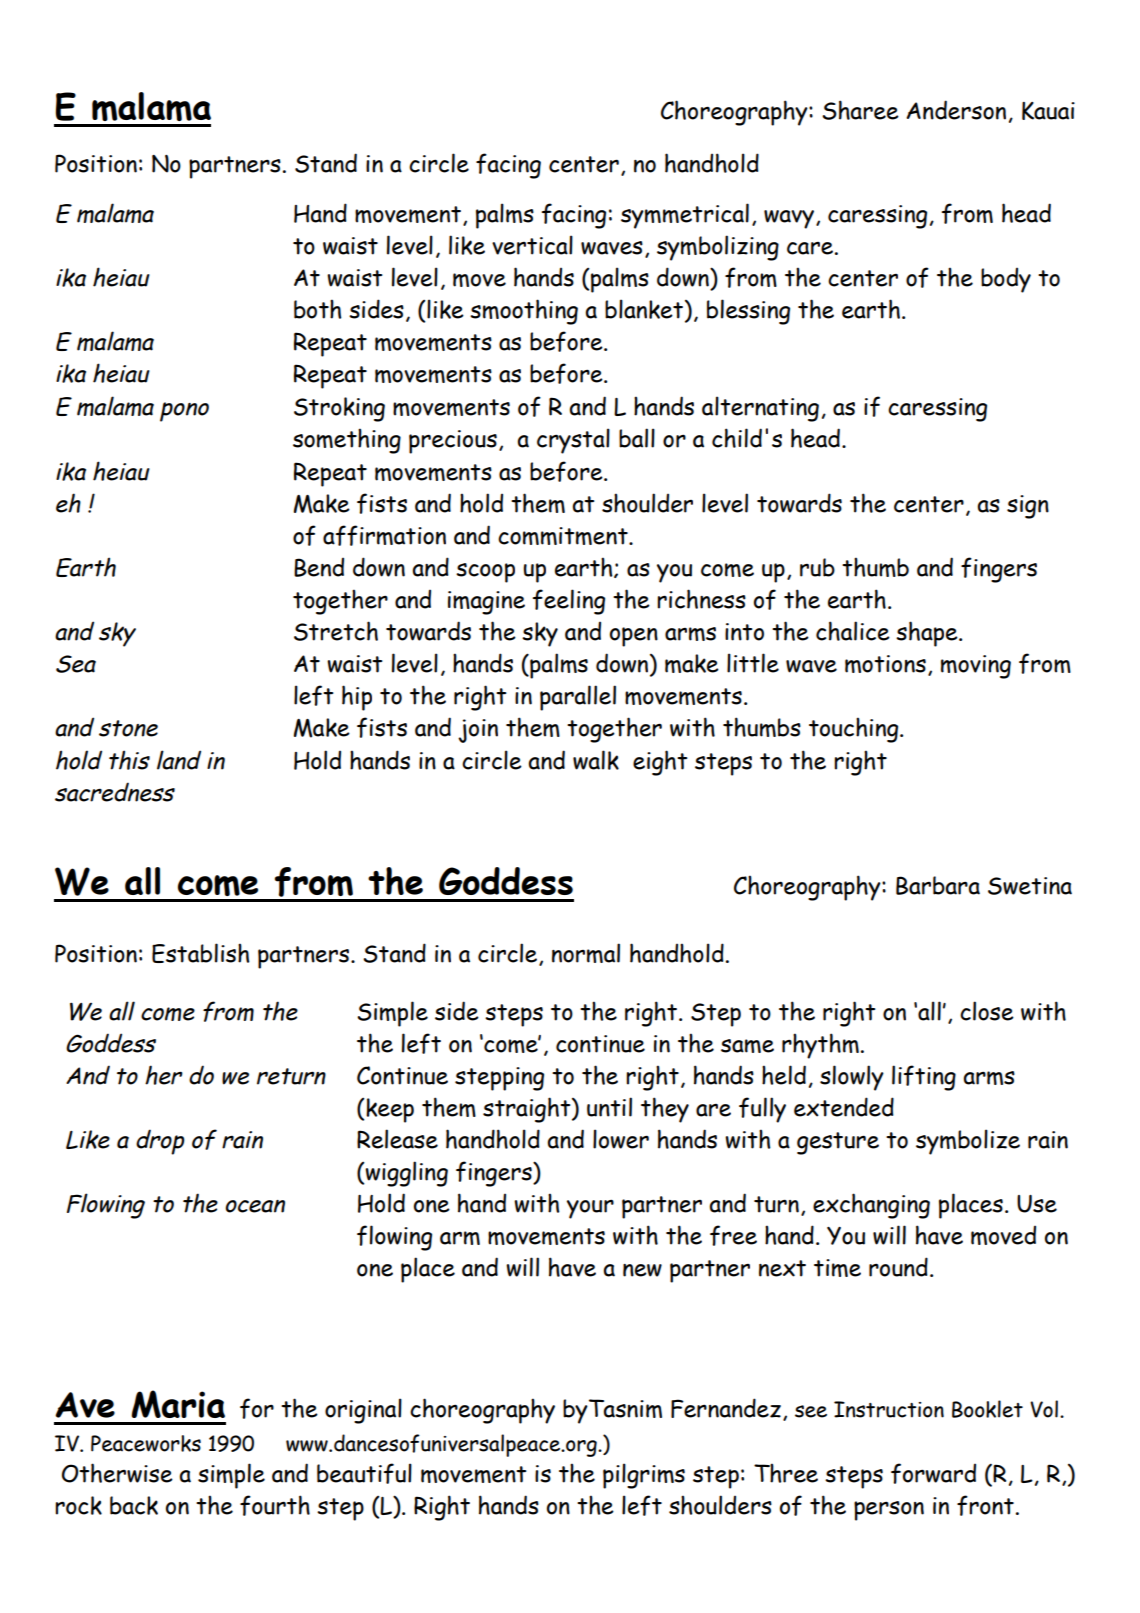  What do you see at coordinates (928, 634) in the screenshot?
I see `shape` at bounding box center [928, 634].
